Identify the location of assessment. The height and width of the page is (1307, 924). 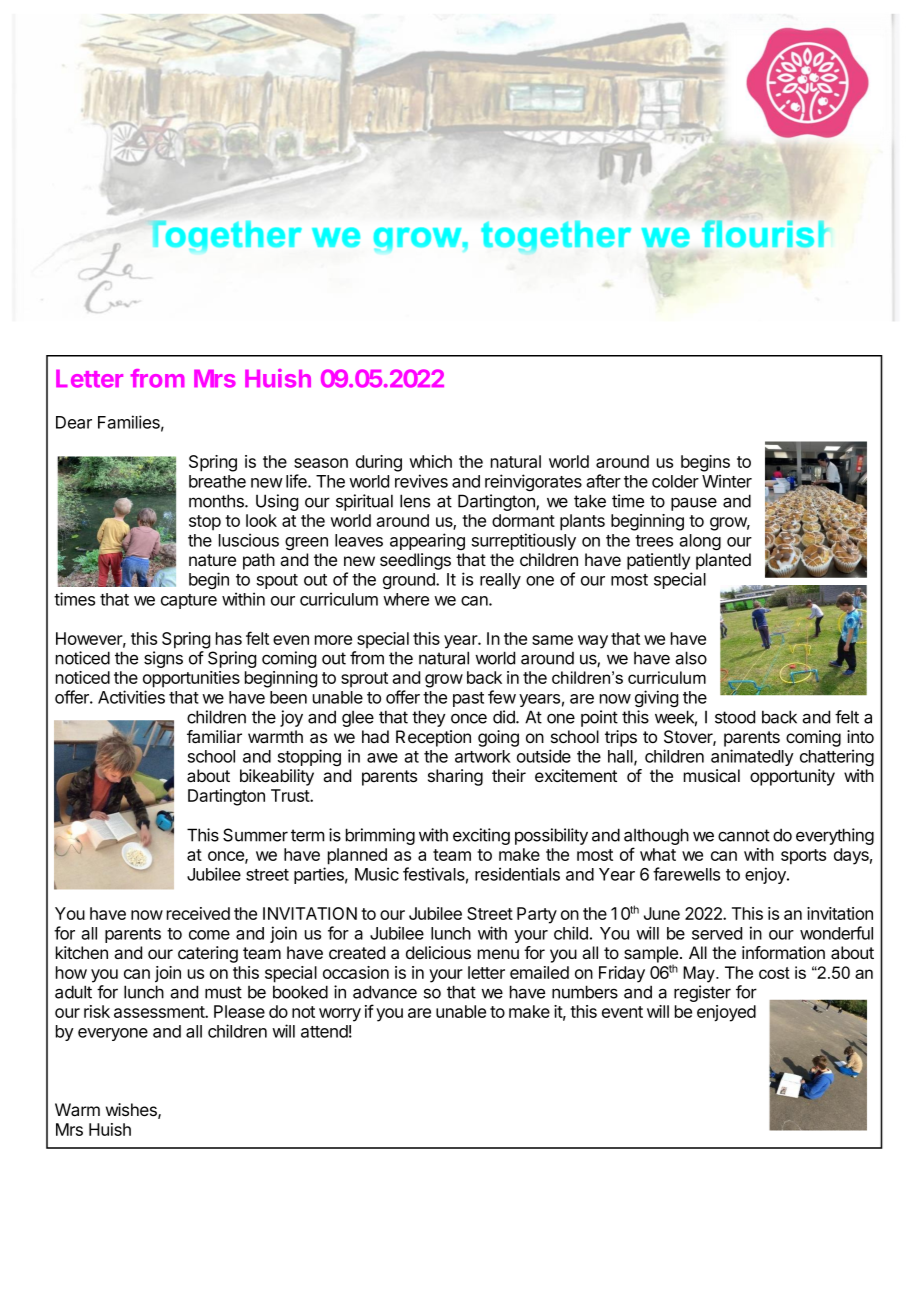
(160, 1012).
